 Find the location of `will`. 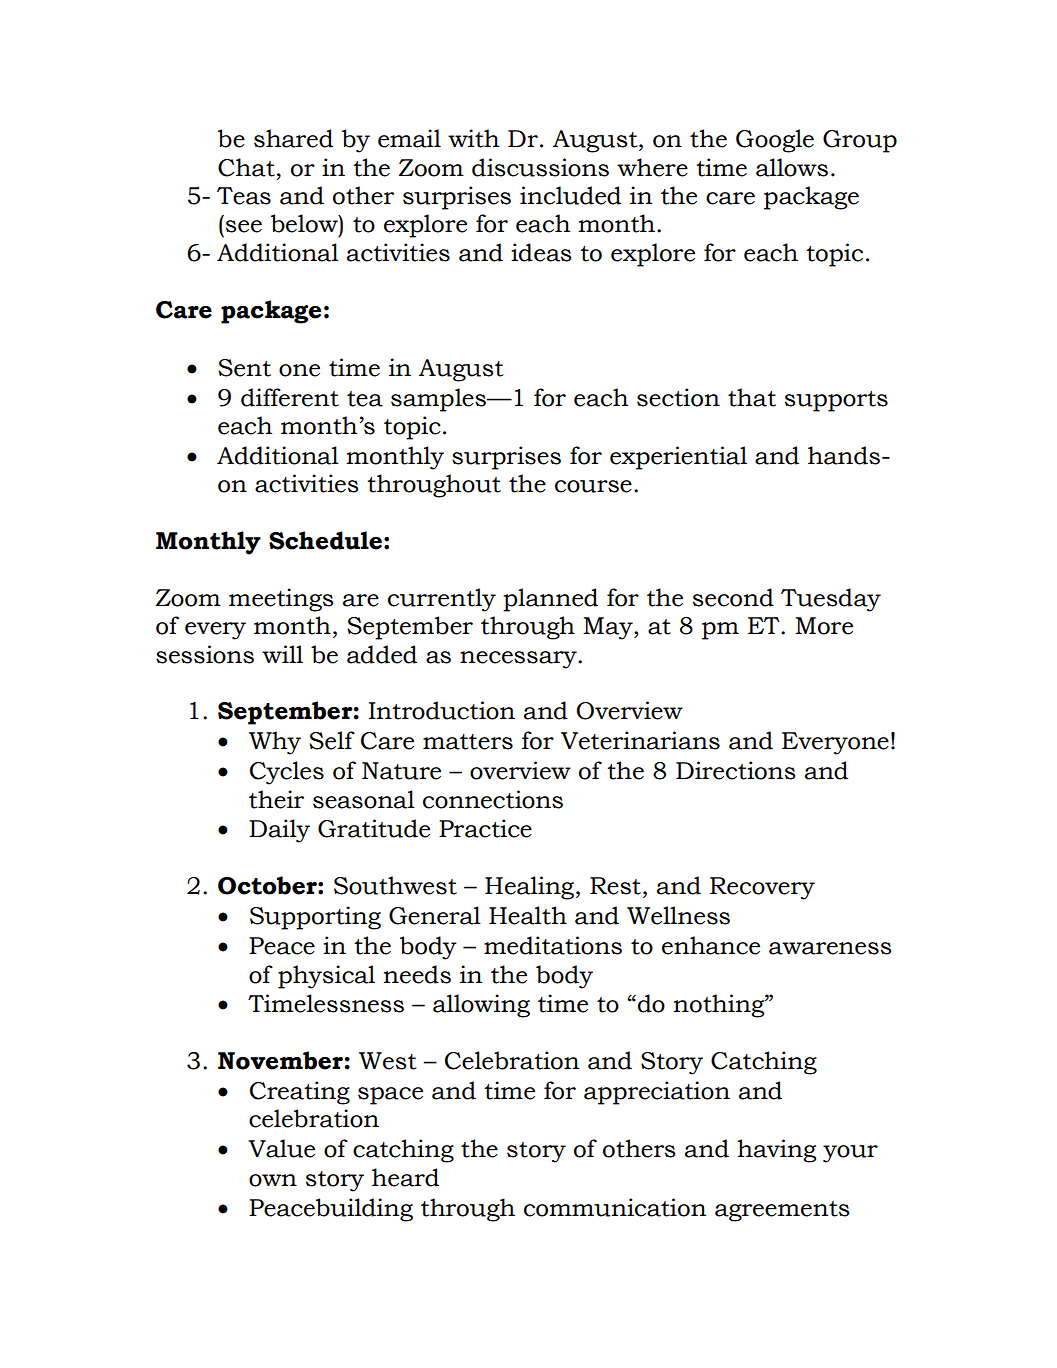

will is located at coordinates (282, 654).
